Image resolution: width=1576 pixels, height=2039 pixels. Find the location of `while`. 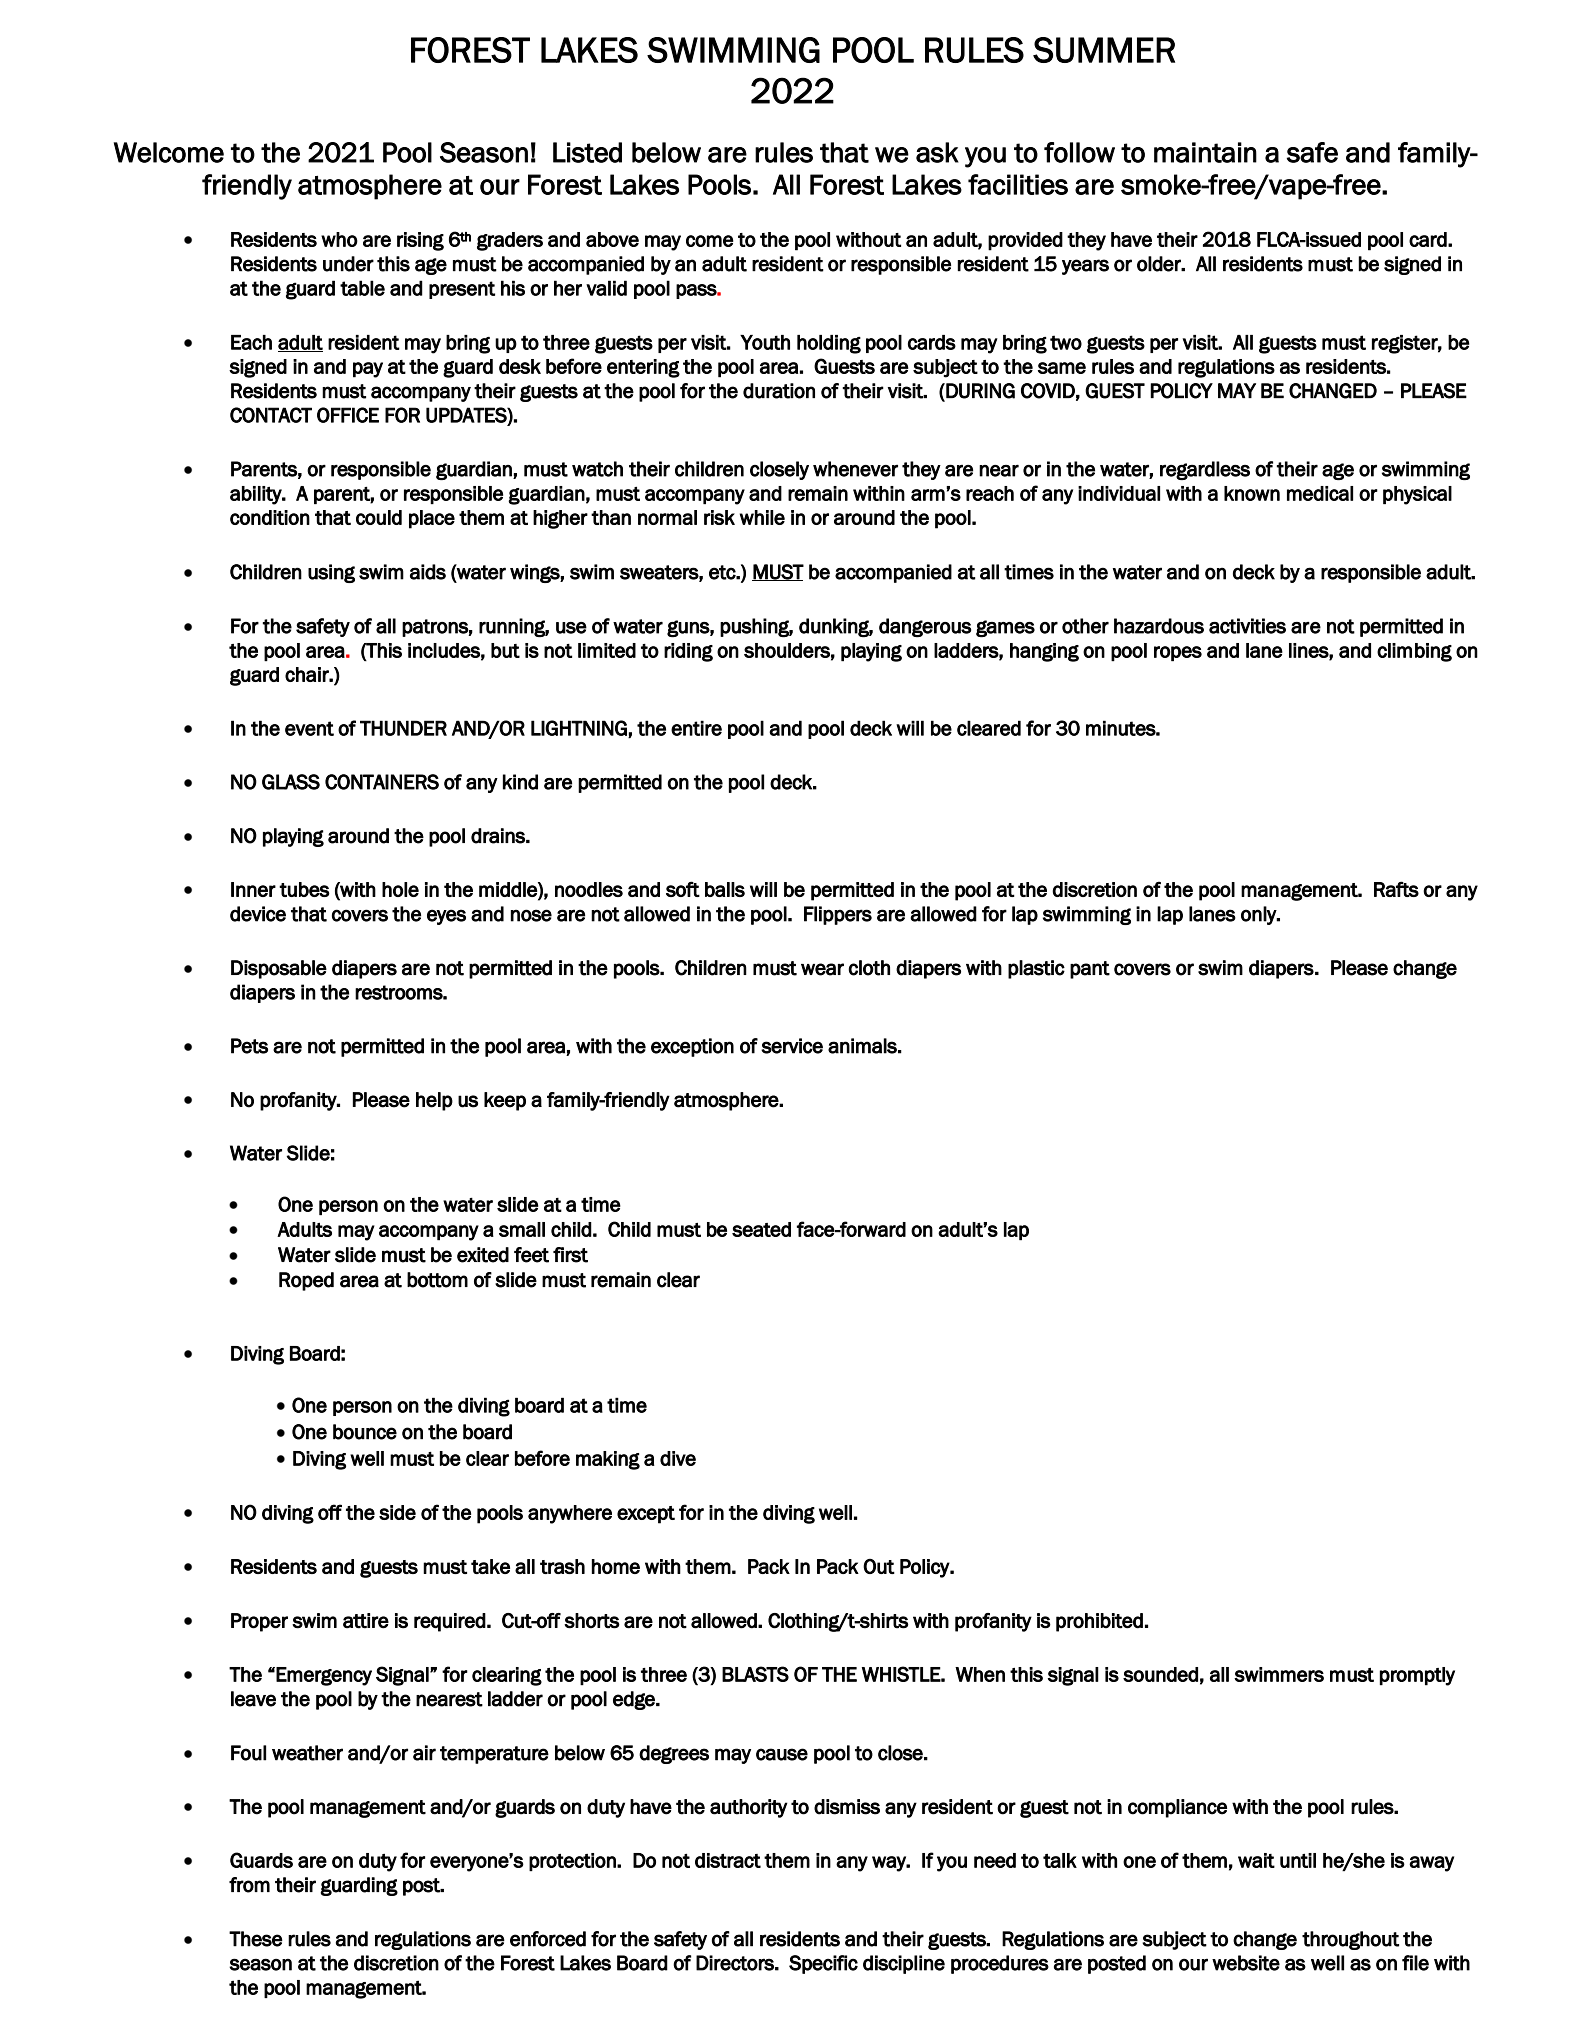

while is located at coordinates (762, 517).
